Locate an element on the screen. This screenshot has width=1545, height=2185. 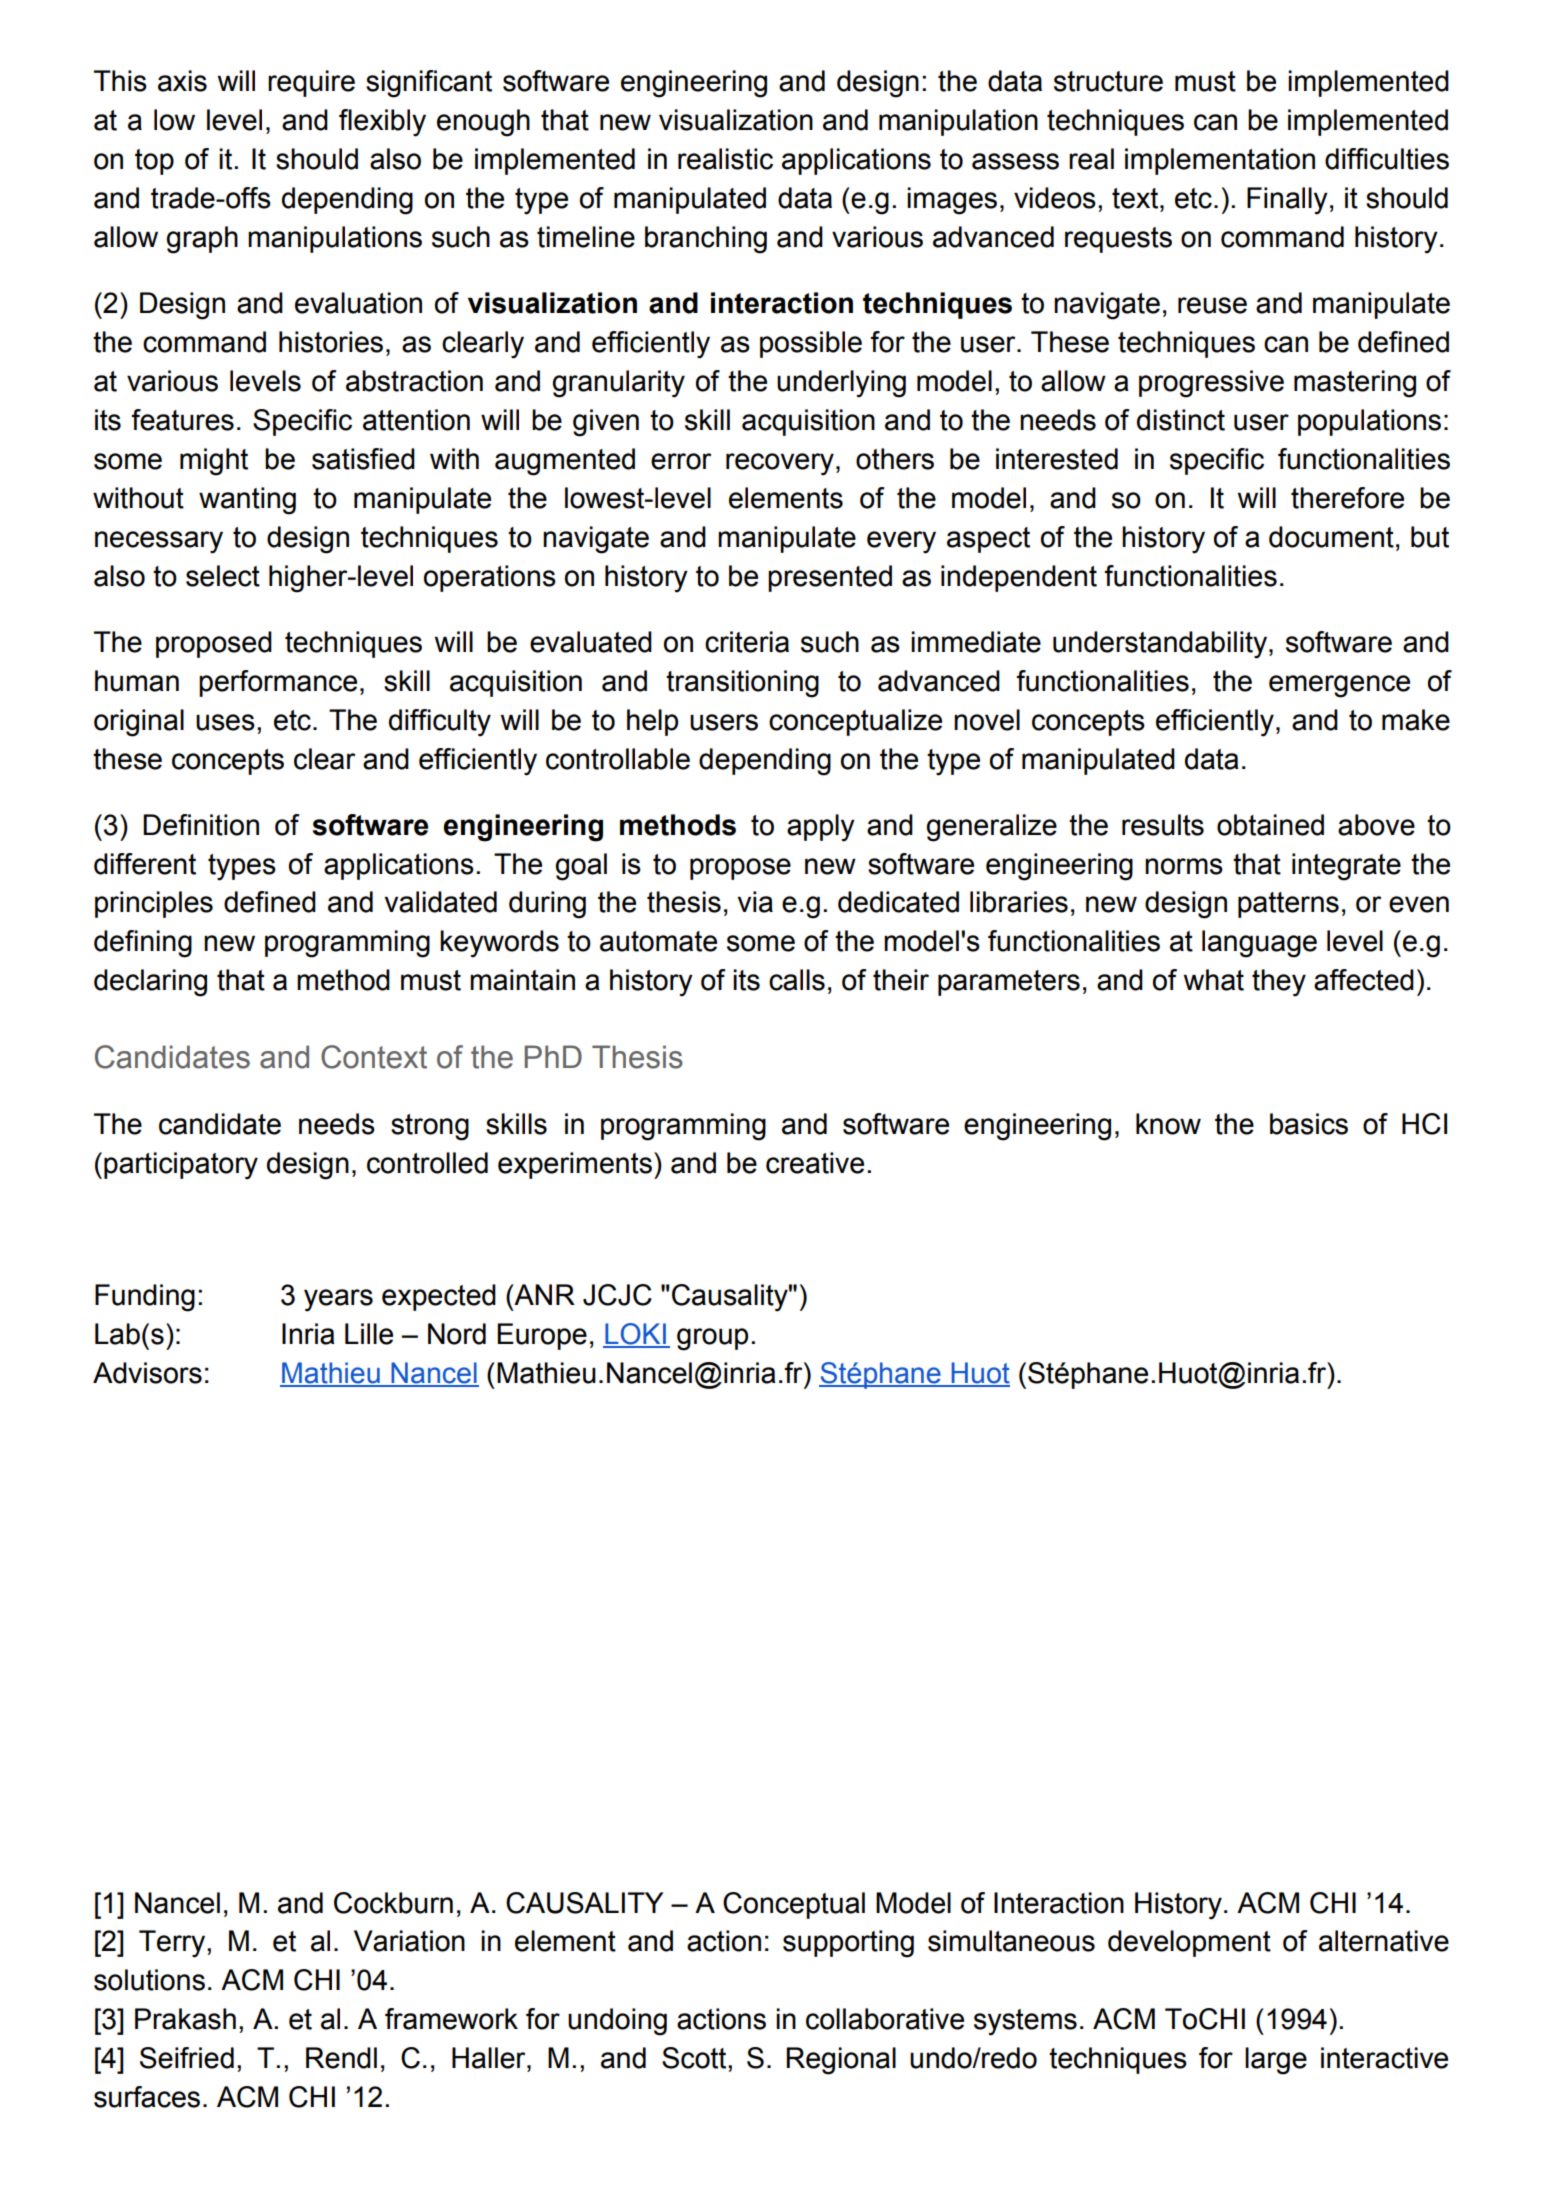
participatory is located at coordinates (181, 1166).
